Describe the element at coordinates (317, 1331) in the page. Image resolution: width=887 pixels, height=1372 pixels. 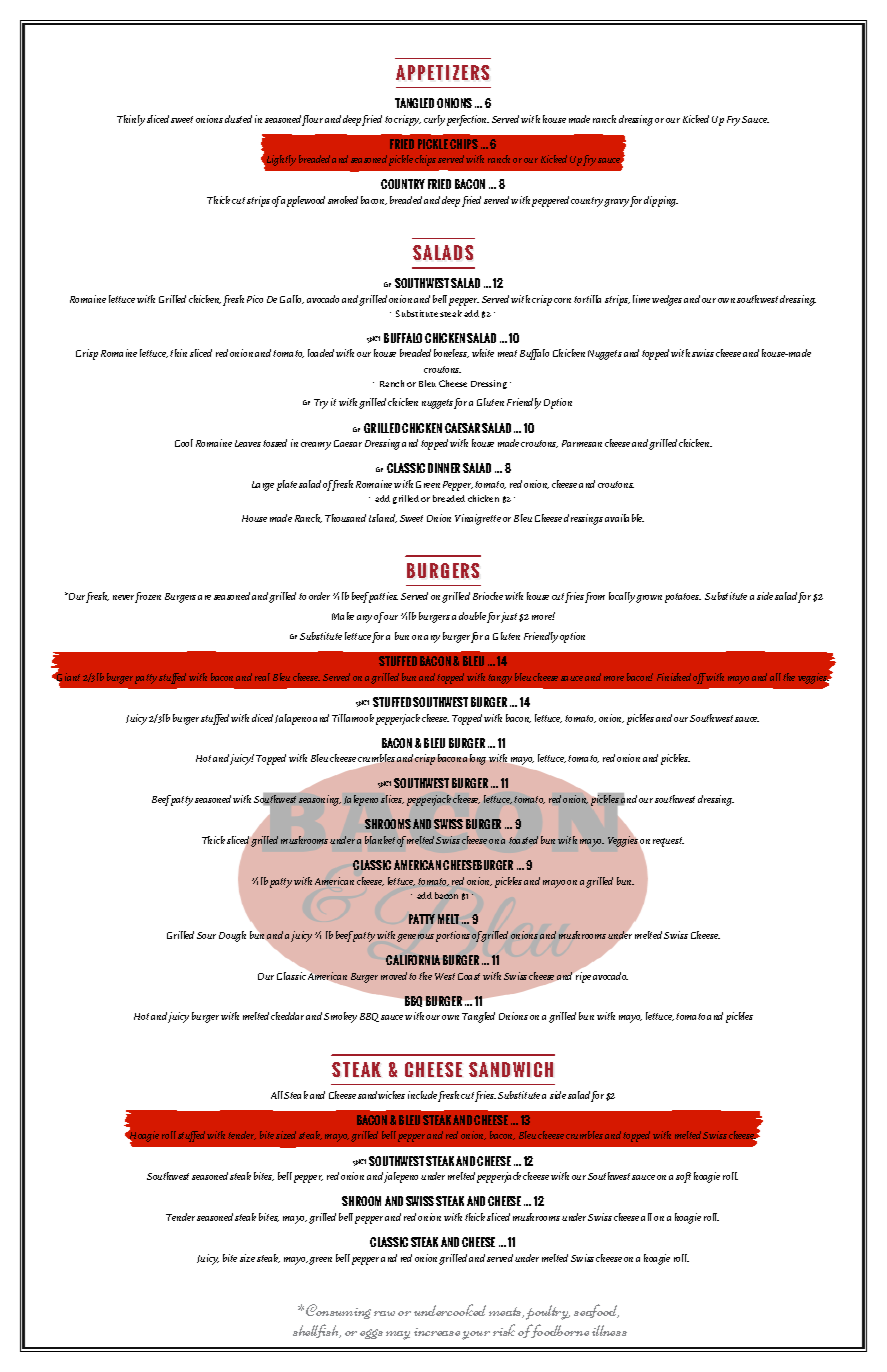
I see `shellfish` at that location.
